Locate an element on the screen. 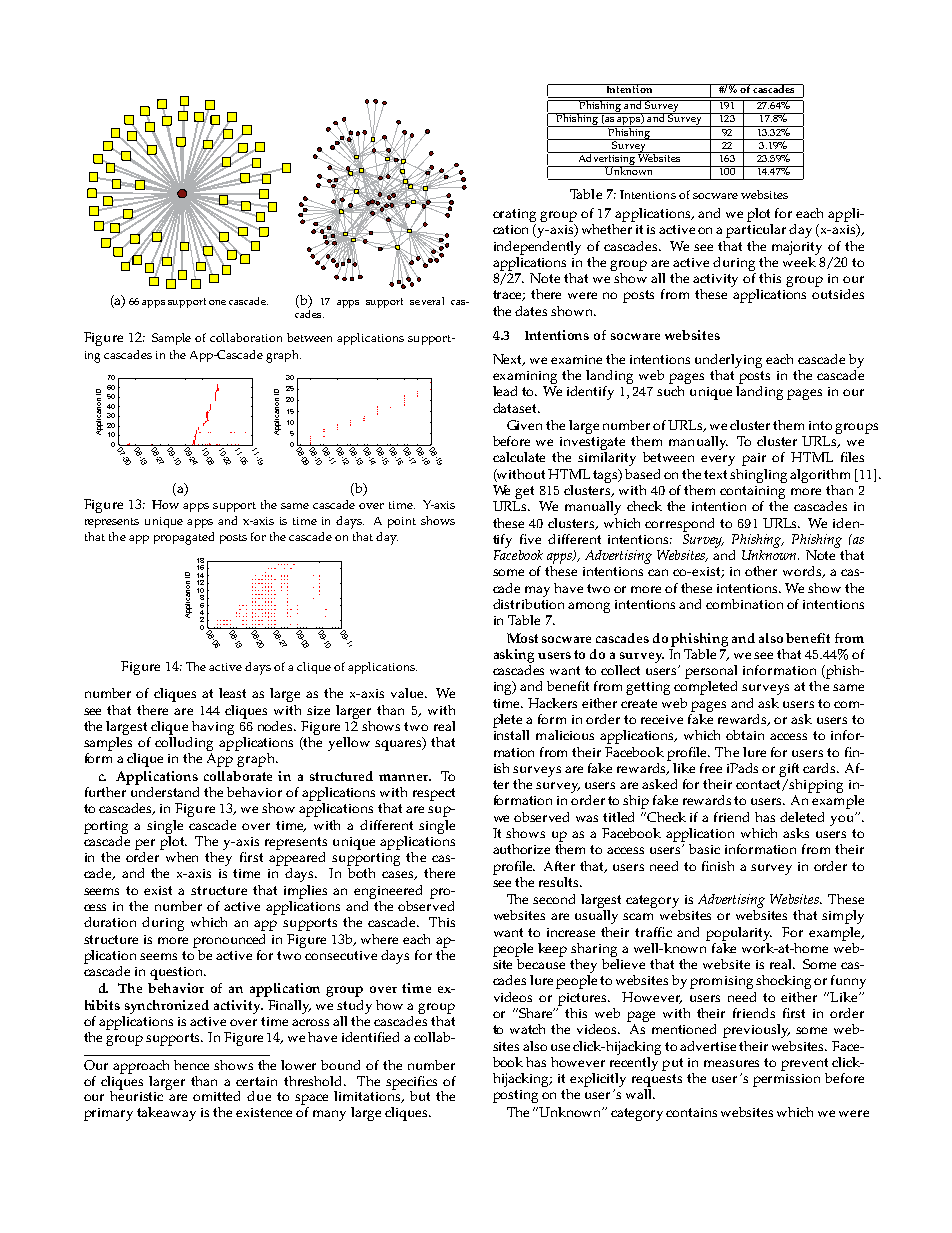  colluding is located at coordinates (184, 745).
